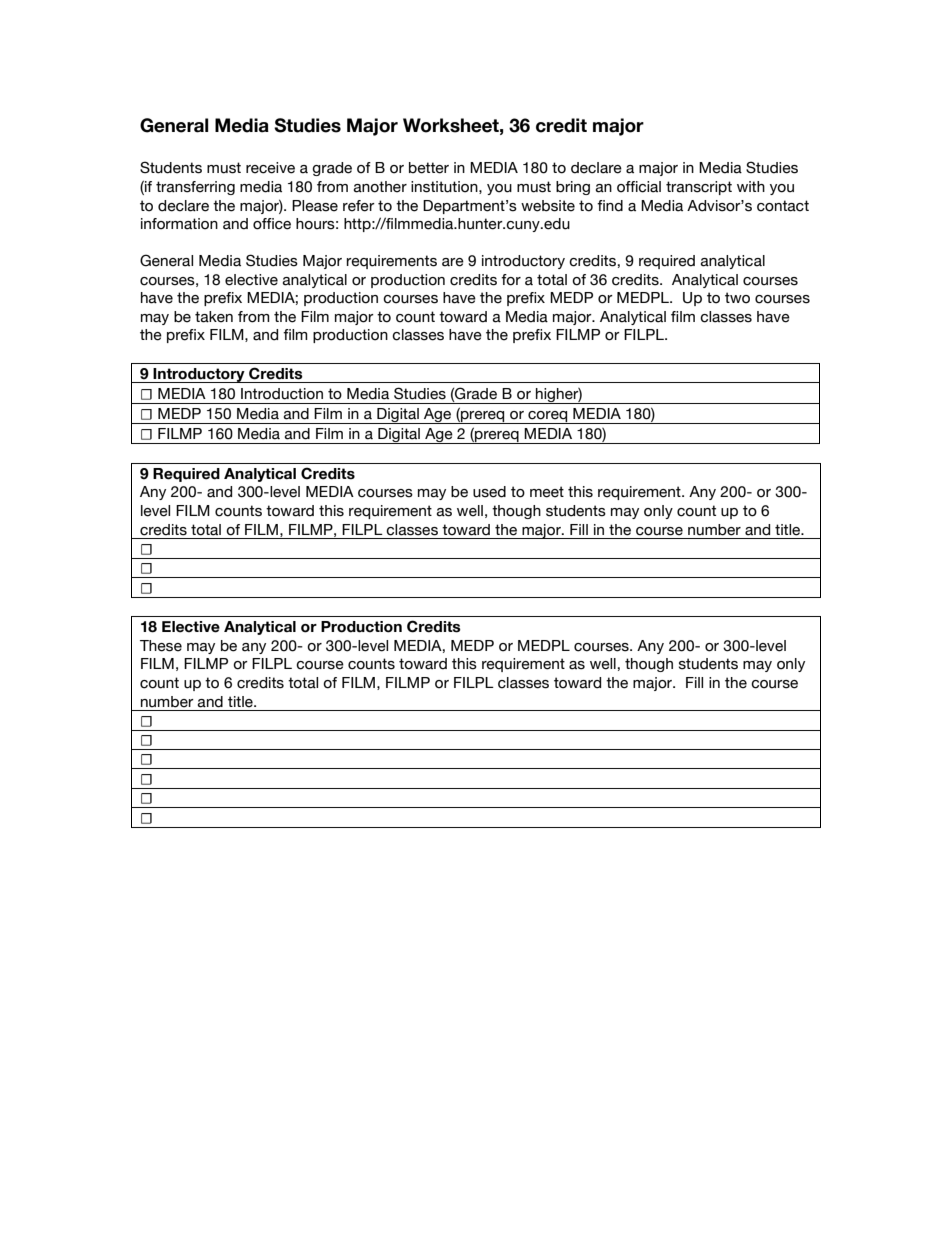  I want to click on taken, so click(214, 317).
